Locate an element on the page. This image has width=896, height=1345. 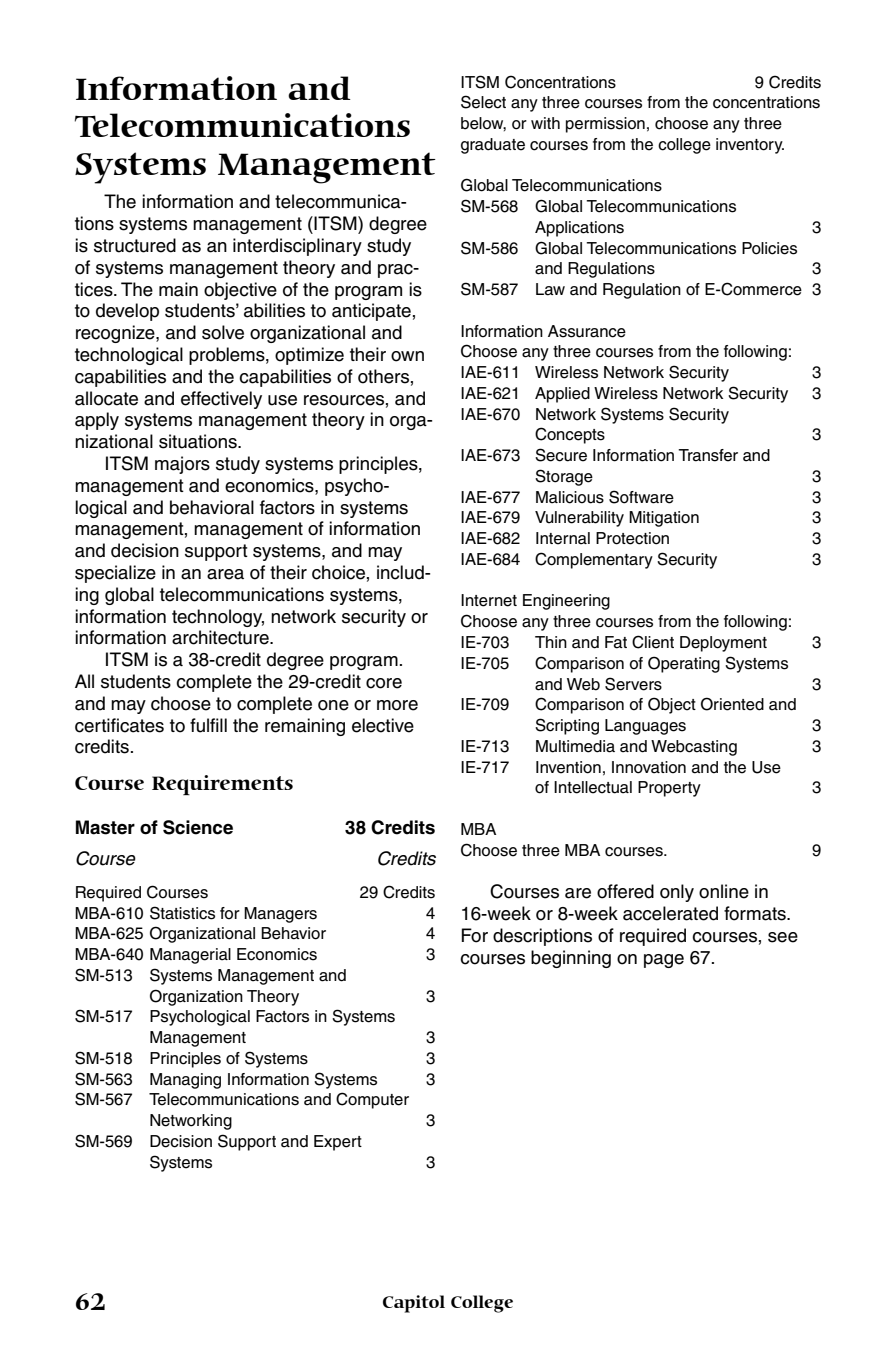
Expert is located at coordinates (338, 1143).
